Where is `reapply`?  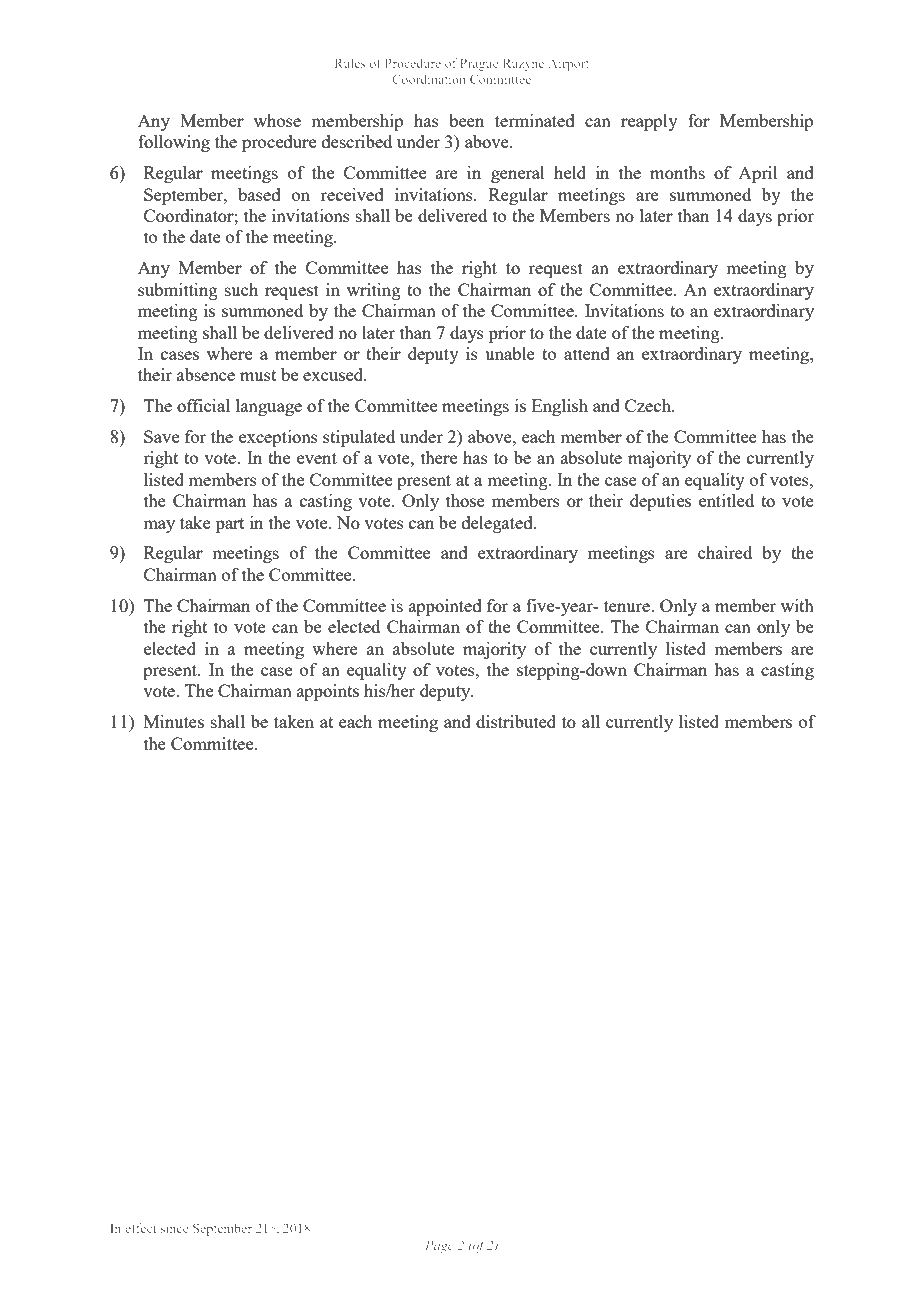
reapply is located at coordinates (649, 122).
